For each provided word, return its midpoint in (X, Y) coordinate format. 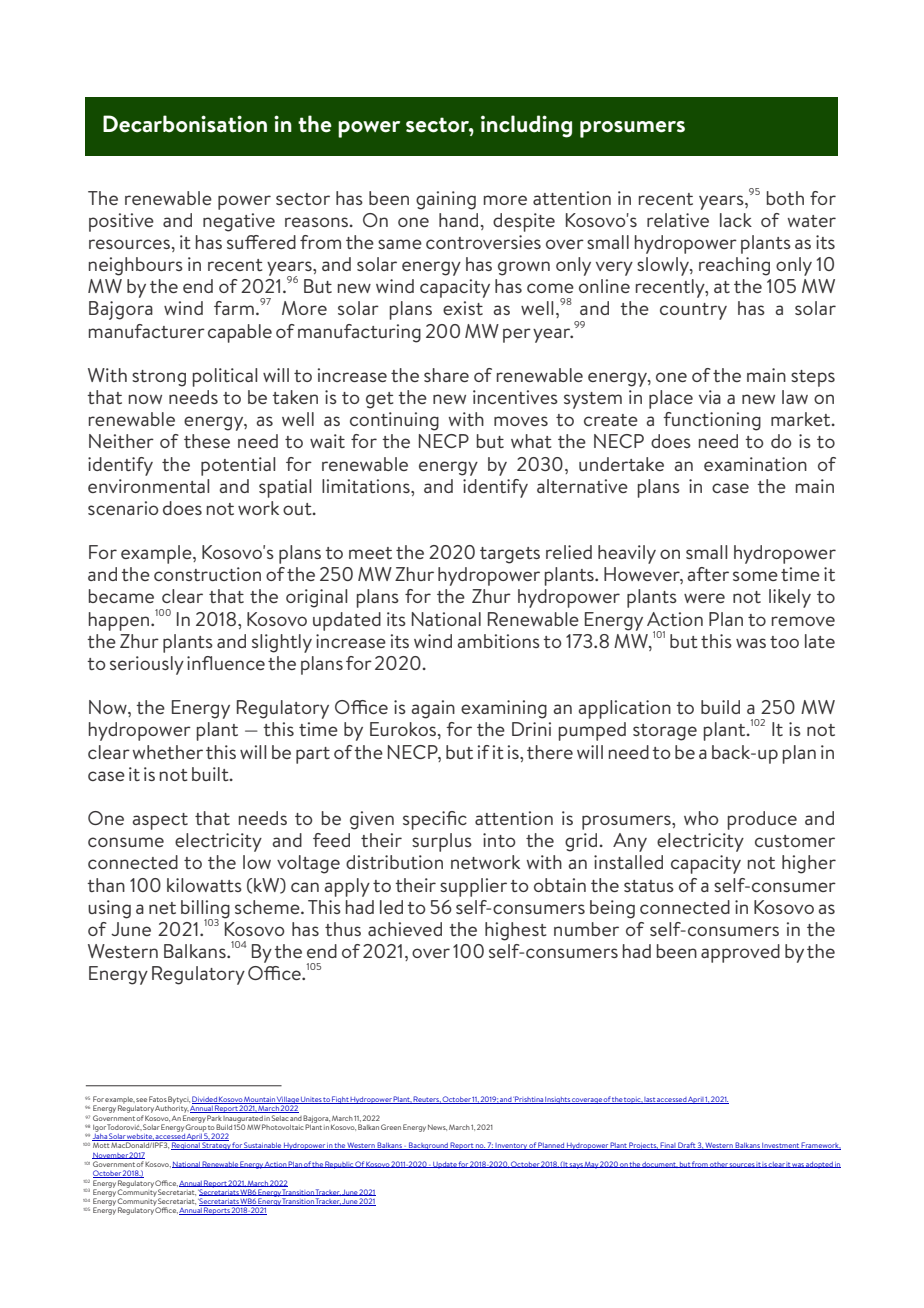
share (446, 375)
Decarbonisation (185, 124)
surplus (442, 842)
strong (159, 378)
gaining (446, 200)
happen (120, 621)
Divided (205, 1100)
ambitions (498, 641)
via (710, 397)
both (785, 198)
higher (809, 864)
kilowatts (204, 885)
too (784, 642)
